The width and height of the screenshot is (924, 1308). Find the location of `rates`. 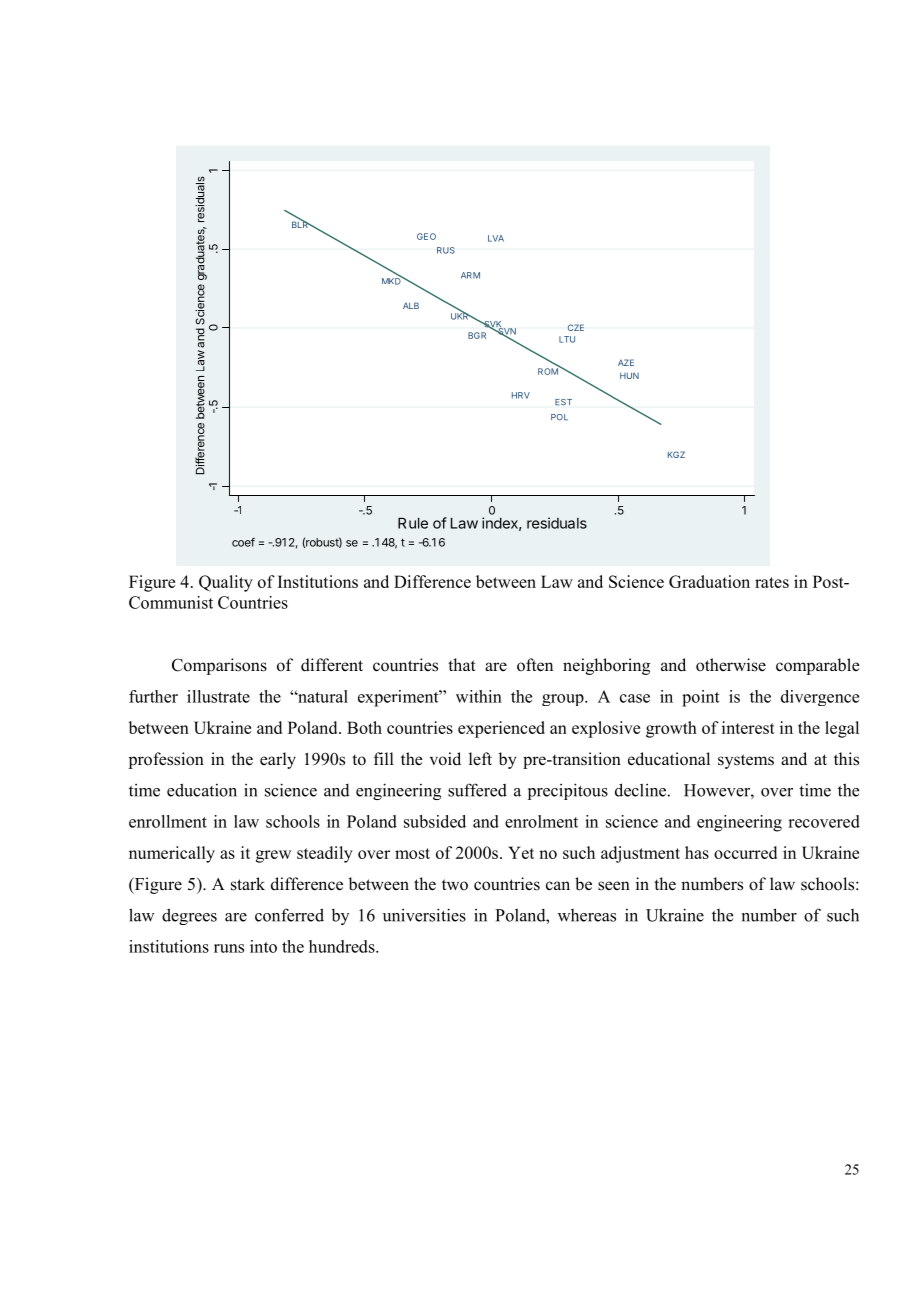

rates is located at coordinates (772, 582).
